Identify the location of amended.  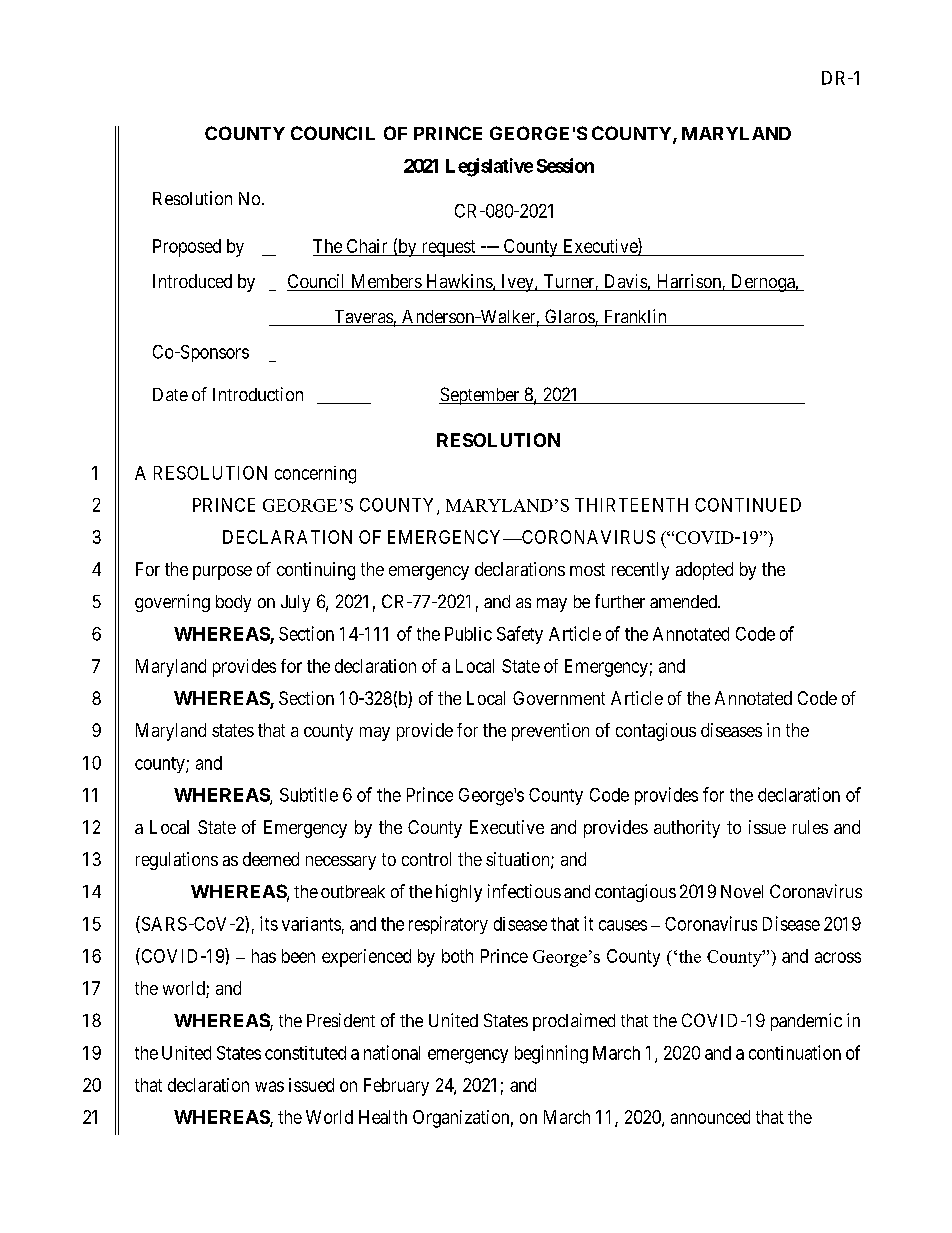
(684, 601).
